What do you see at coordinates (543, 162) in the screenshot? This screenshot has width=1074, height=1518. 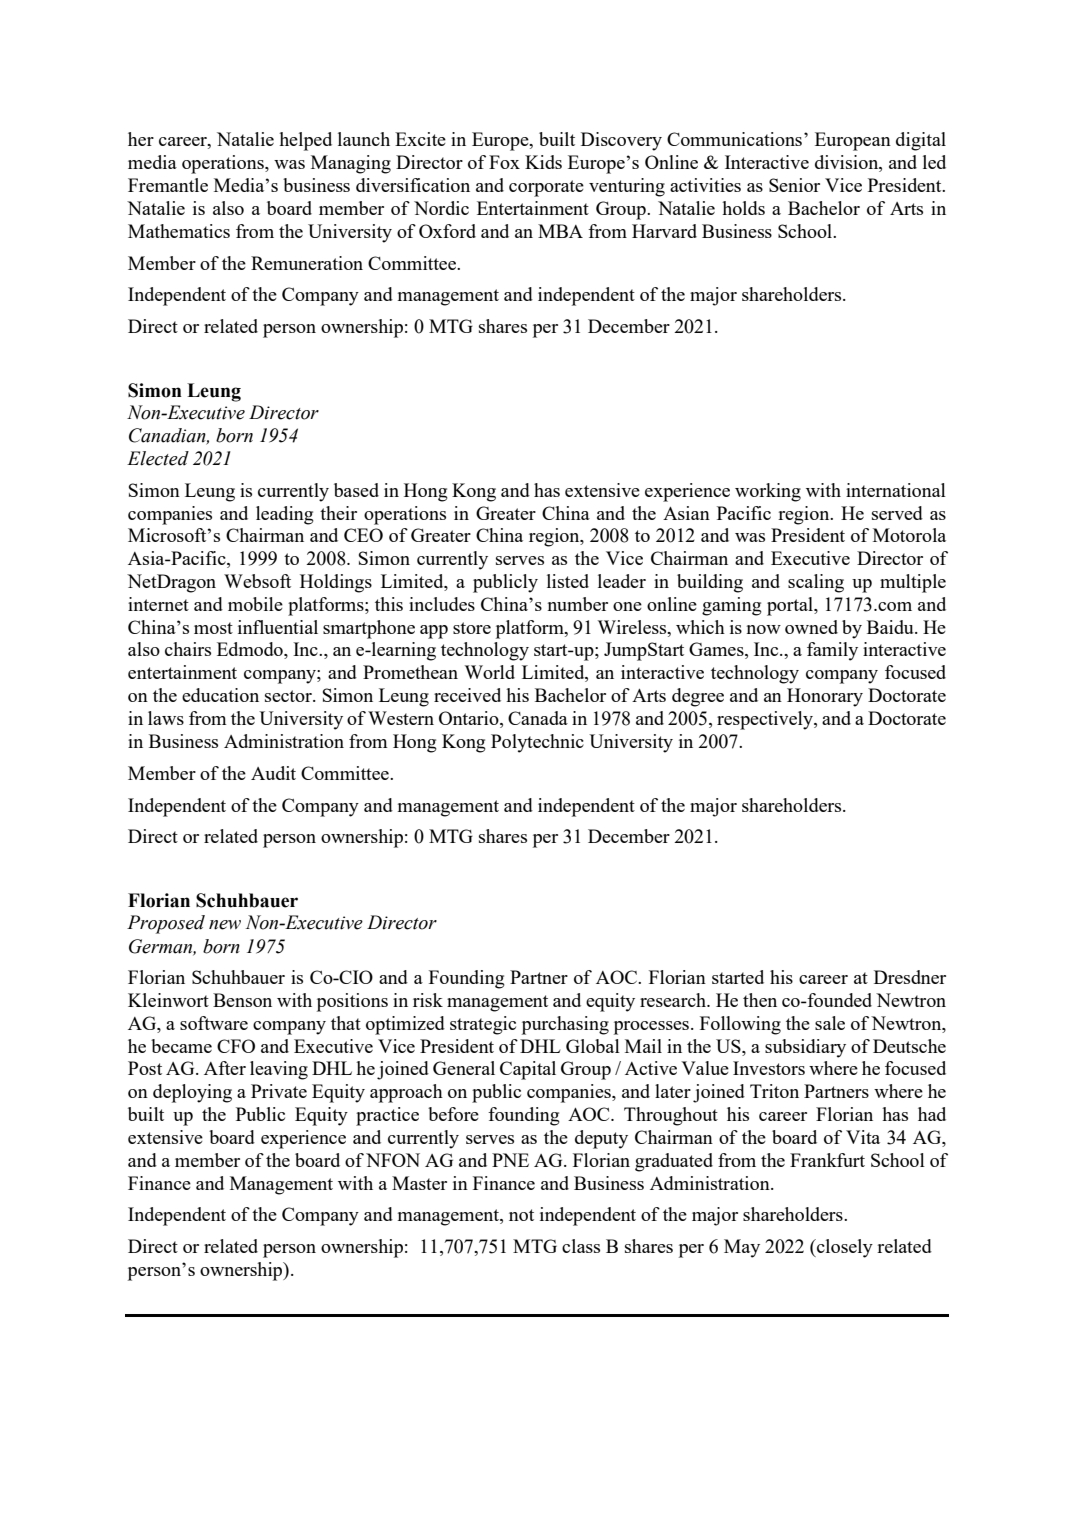 I see `Kids` at bounding box center [543, 162].
